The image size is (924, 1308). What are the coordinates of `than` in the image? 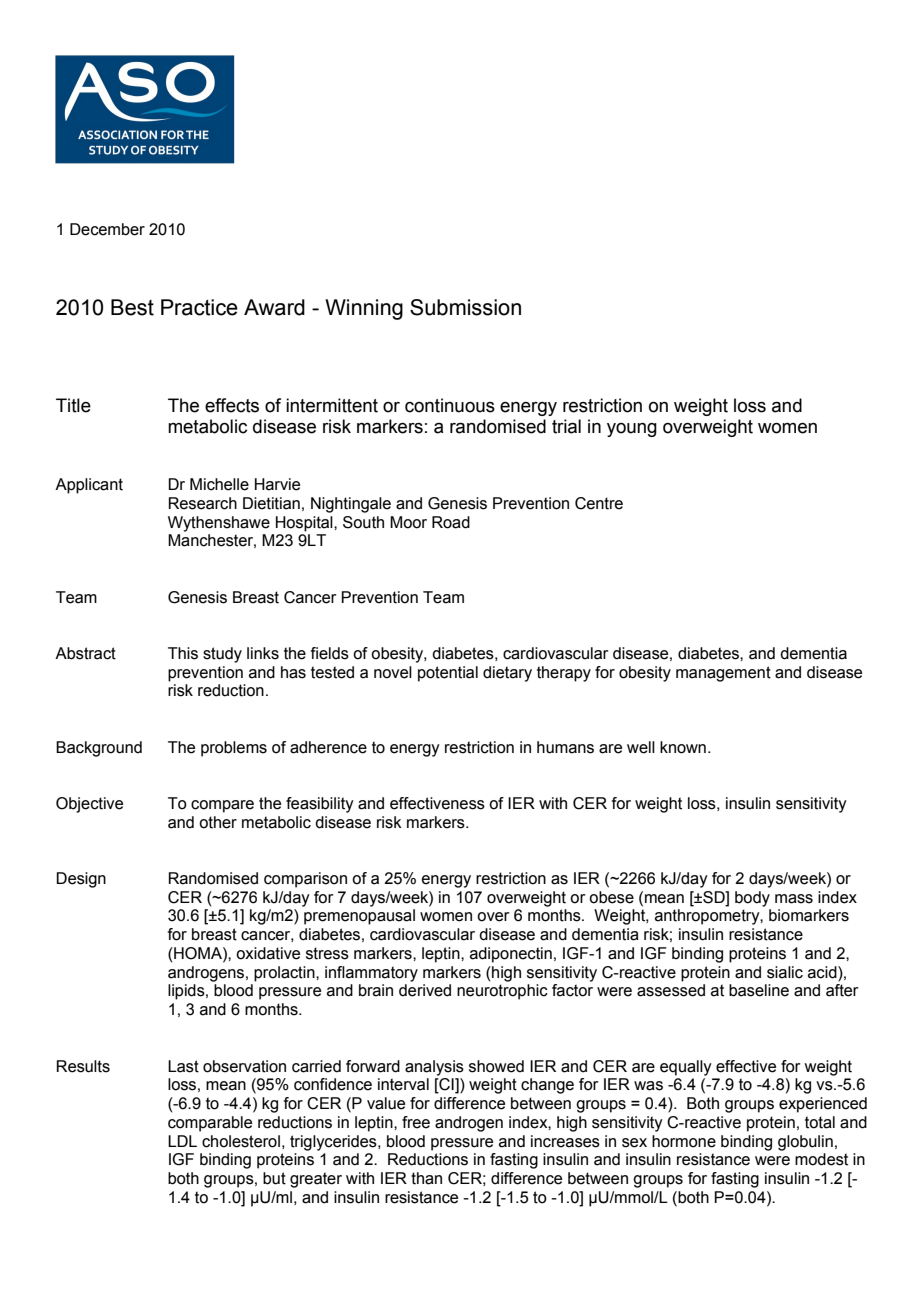 It's located at (426, 1178).
